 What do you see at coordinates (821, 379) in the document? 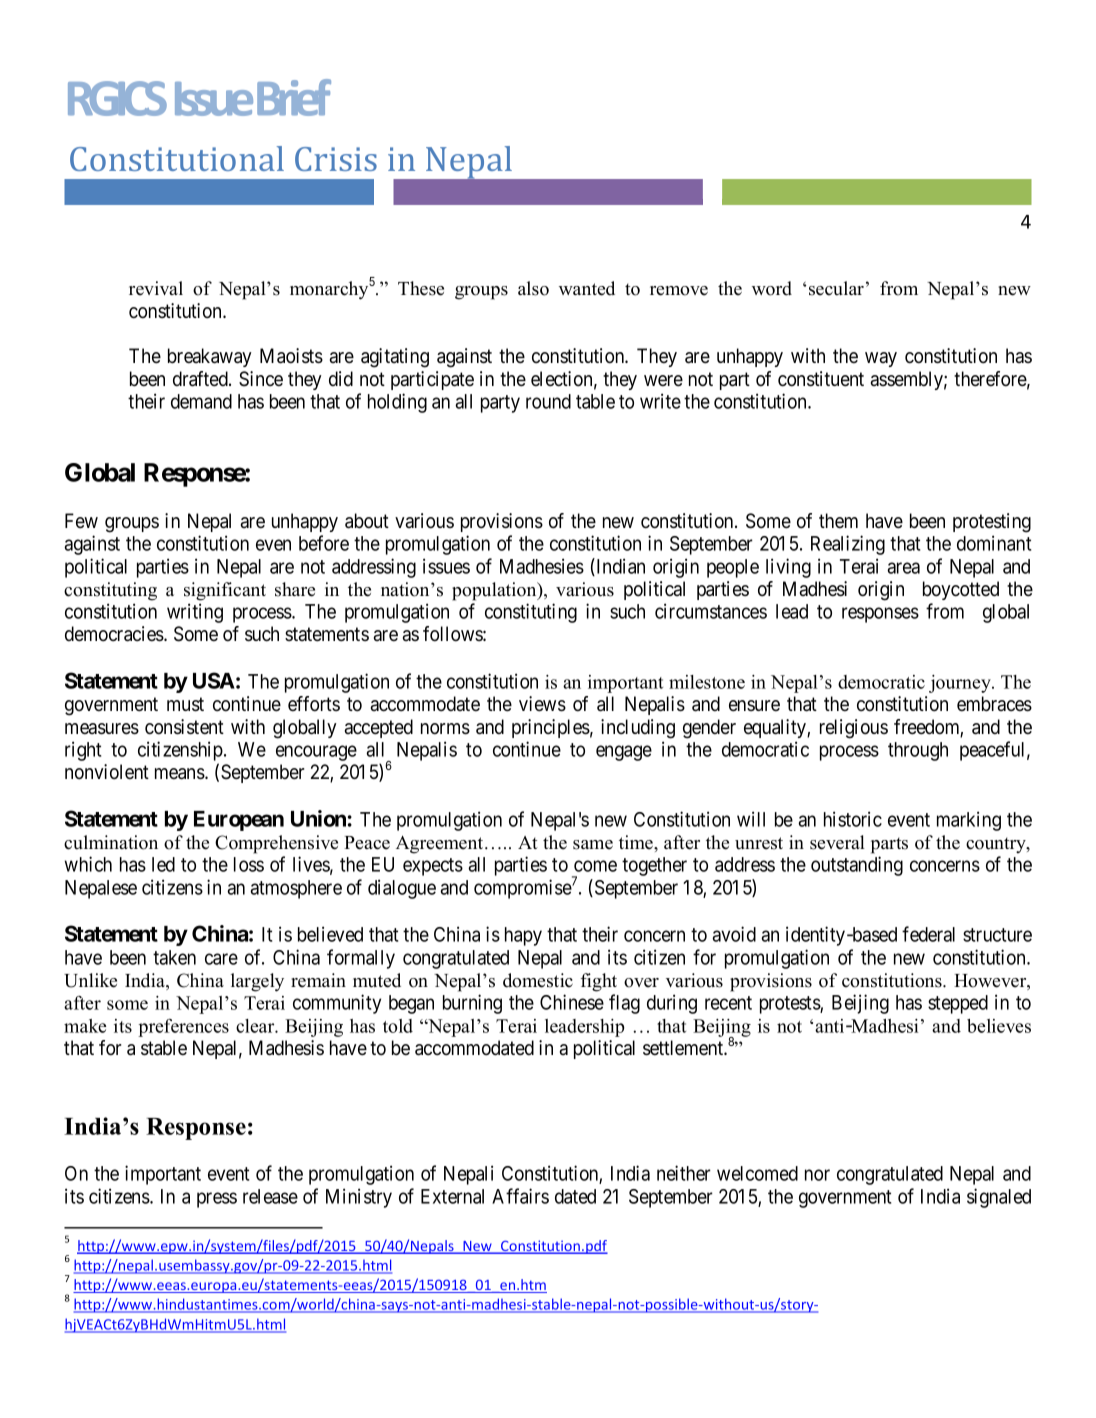
I see `constituent` at bounding box center [821, 379].
